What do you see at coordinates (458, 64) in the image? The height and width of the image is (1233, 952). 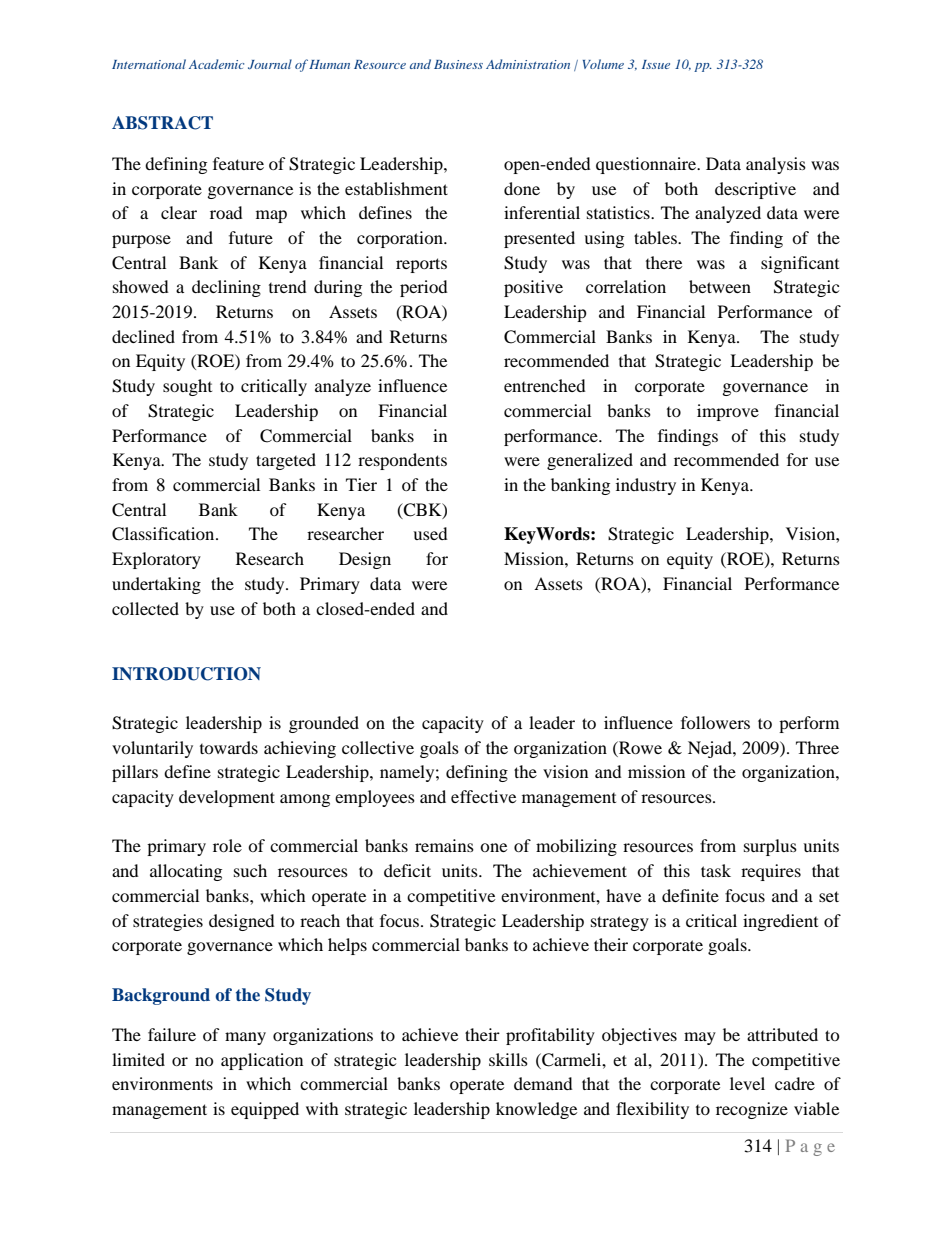 I see `Business` at bounding box center [458, 64].
